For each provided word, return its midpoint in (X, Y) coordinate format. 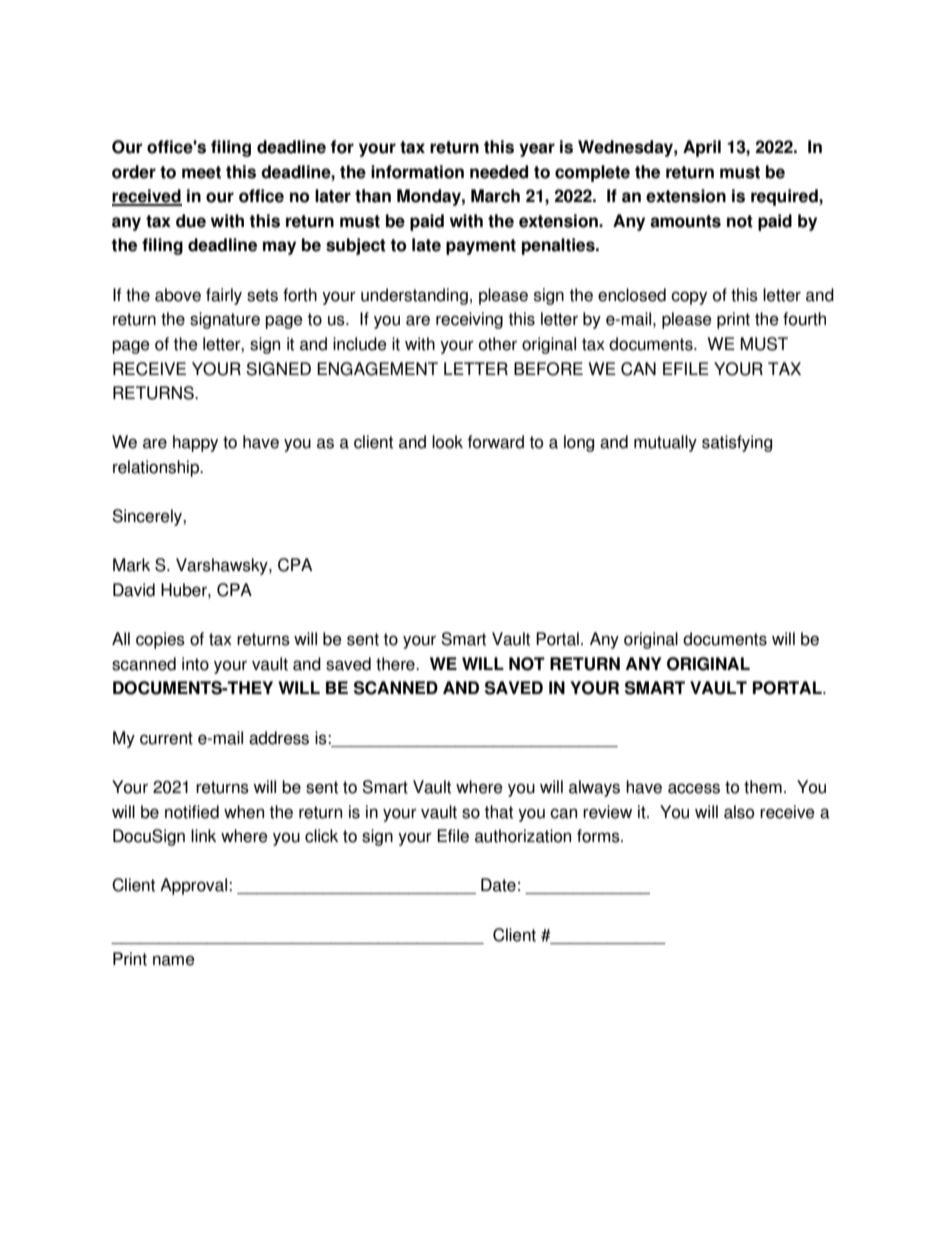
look (447, 442)
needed (499, 172)
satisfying (737, 443)
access (694, 788)
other (498, 344)
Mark (131, 565)
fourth (804, 319)
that (498, 812)
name (174, 960)
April (702, 148)
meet (201, 172)
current (166, 738)
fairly (224, 296)
